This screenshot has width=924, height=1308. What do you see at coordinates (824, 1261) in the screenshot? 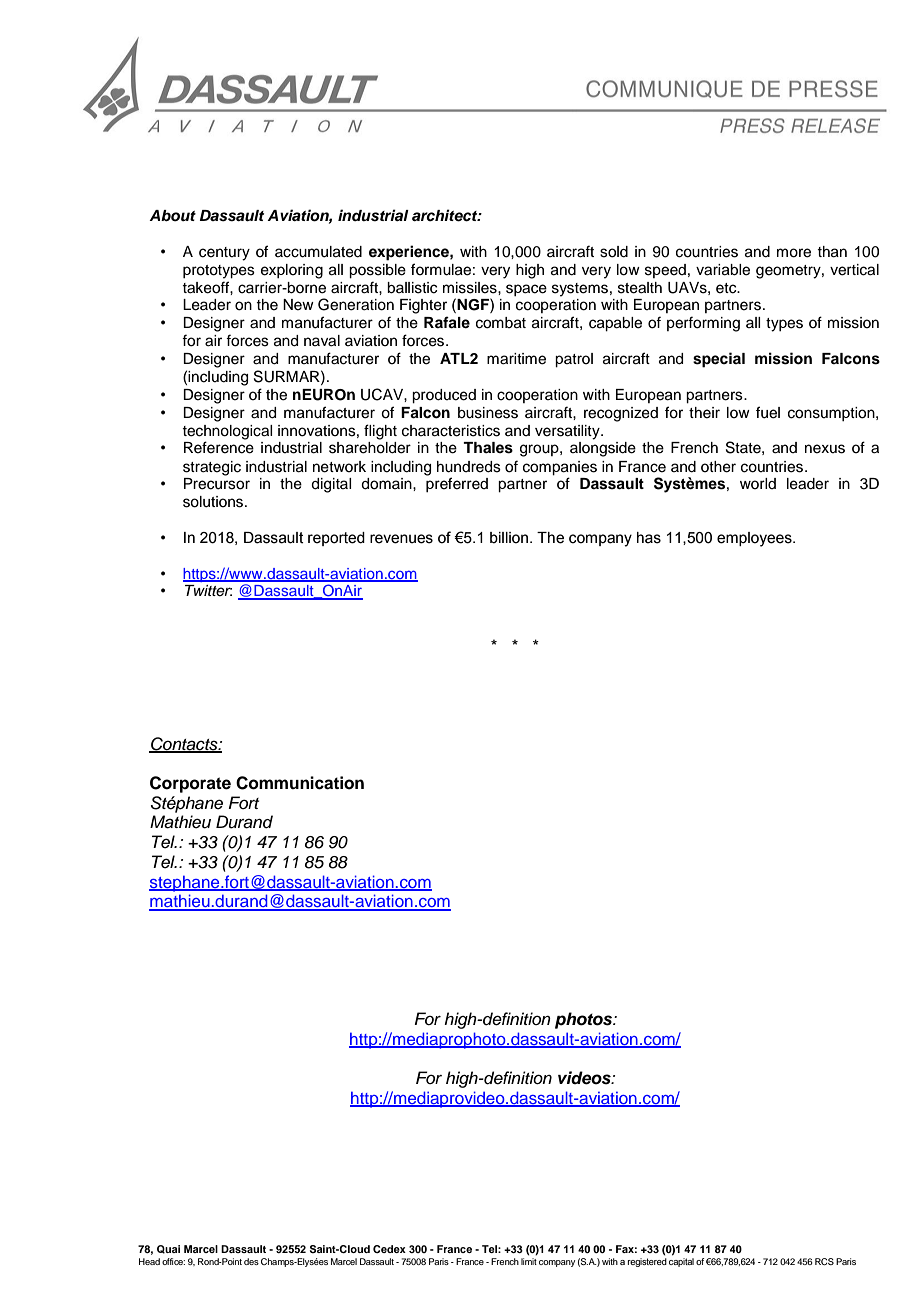
I see `RCS` at bounding box center [824, 1261].
